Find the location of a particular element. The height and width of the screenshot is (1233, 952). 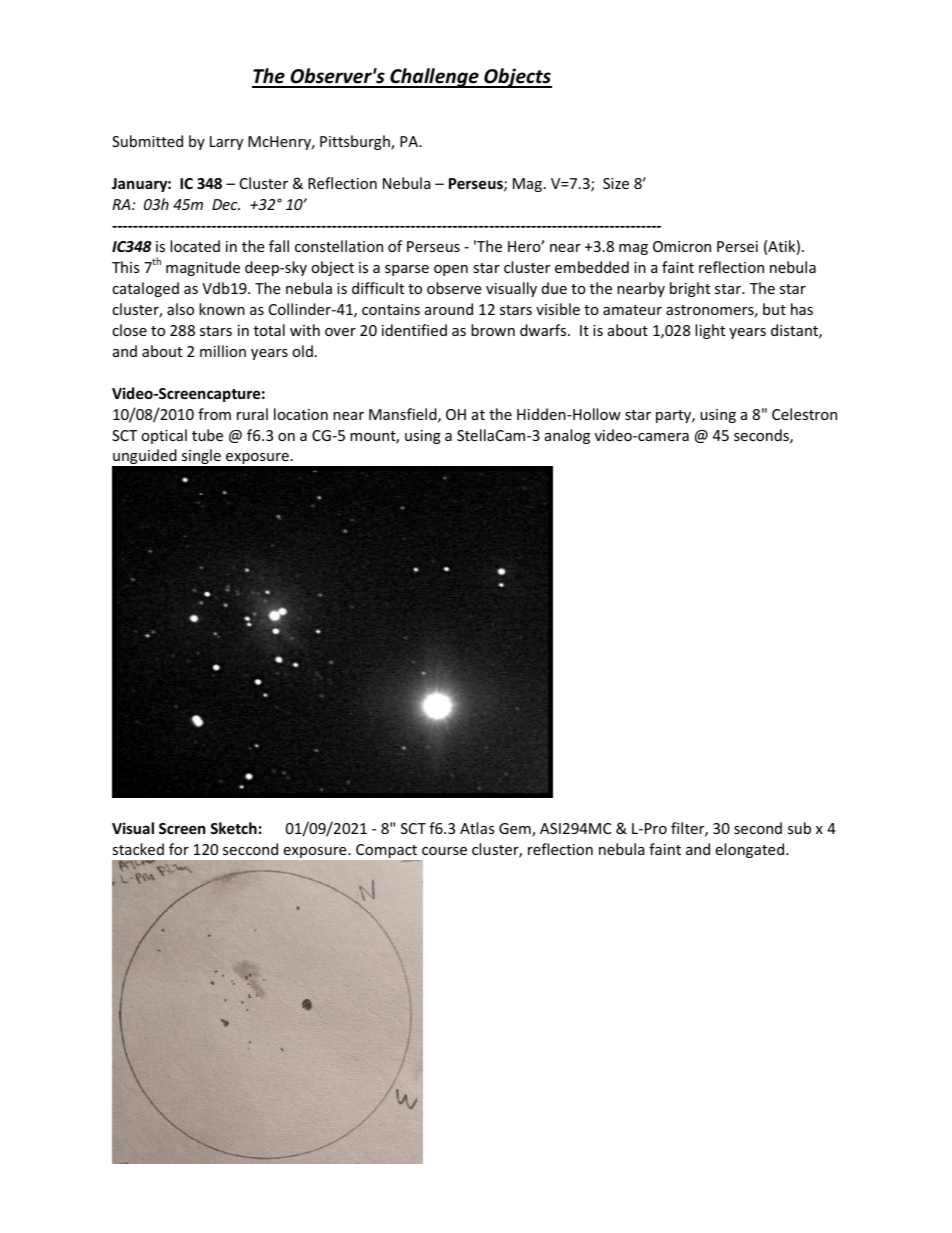

for is located at coordinates (179, 849).
